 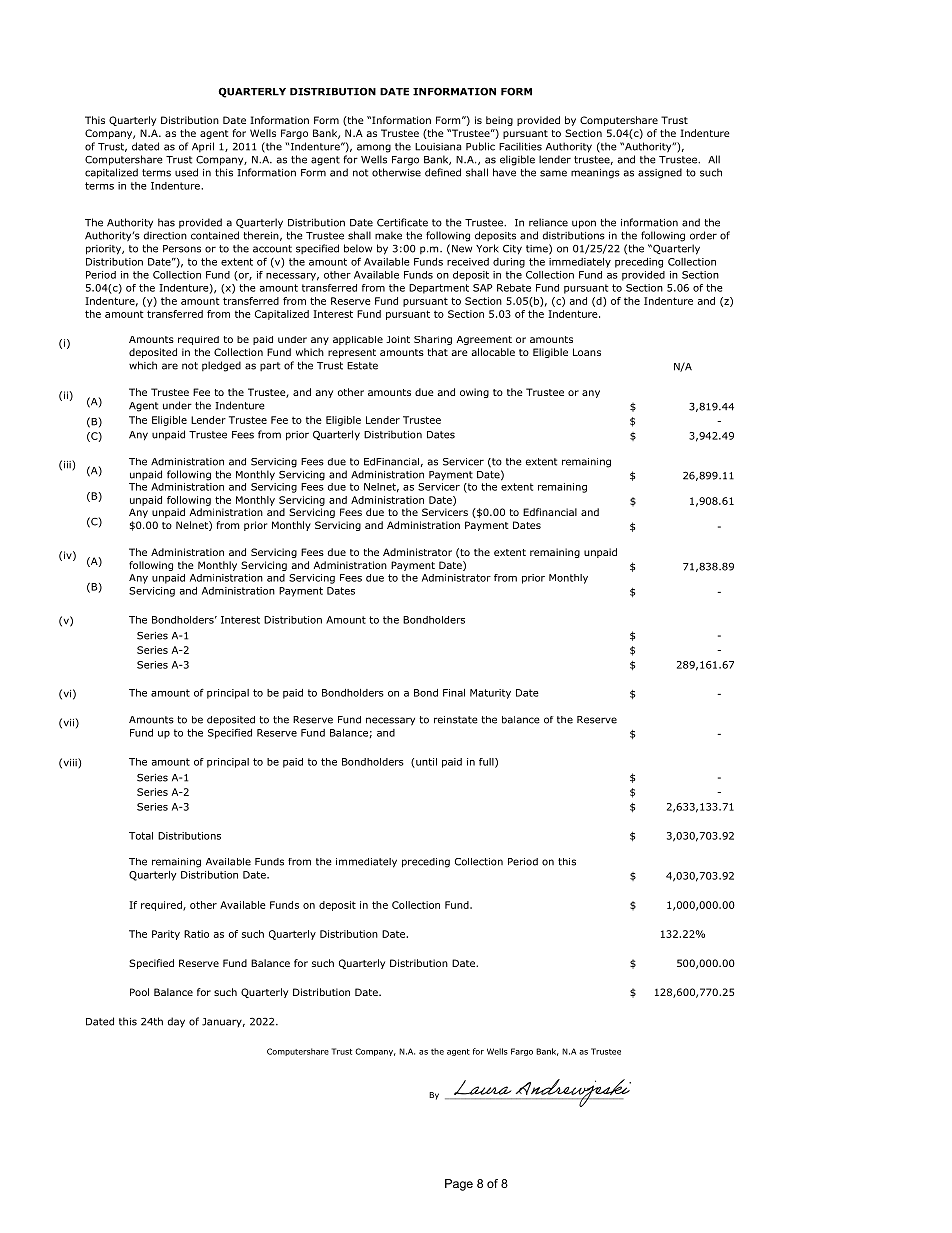 What do you see at coordinates (454, 693) in the page?
I see `Final` at bounding box center [454, 693].
